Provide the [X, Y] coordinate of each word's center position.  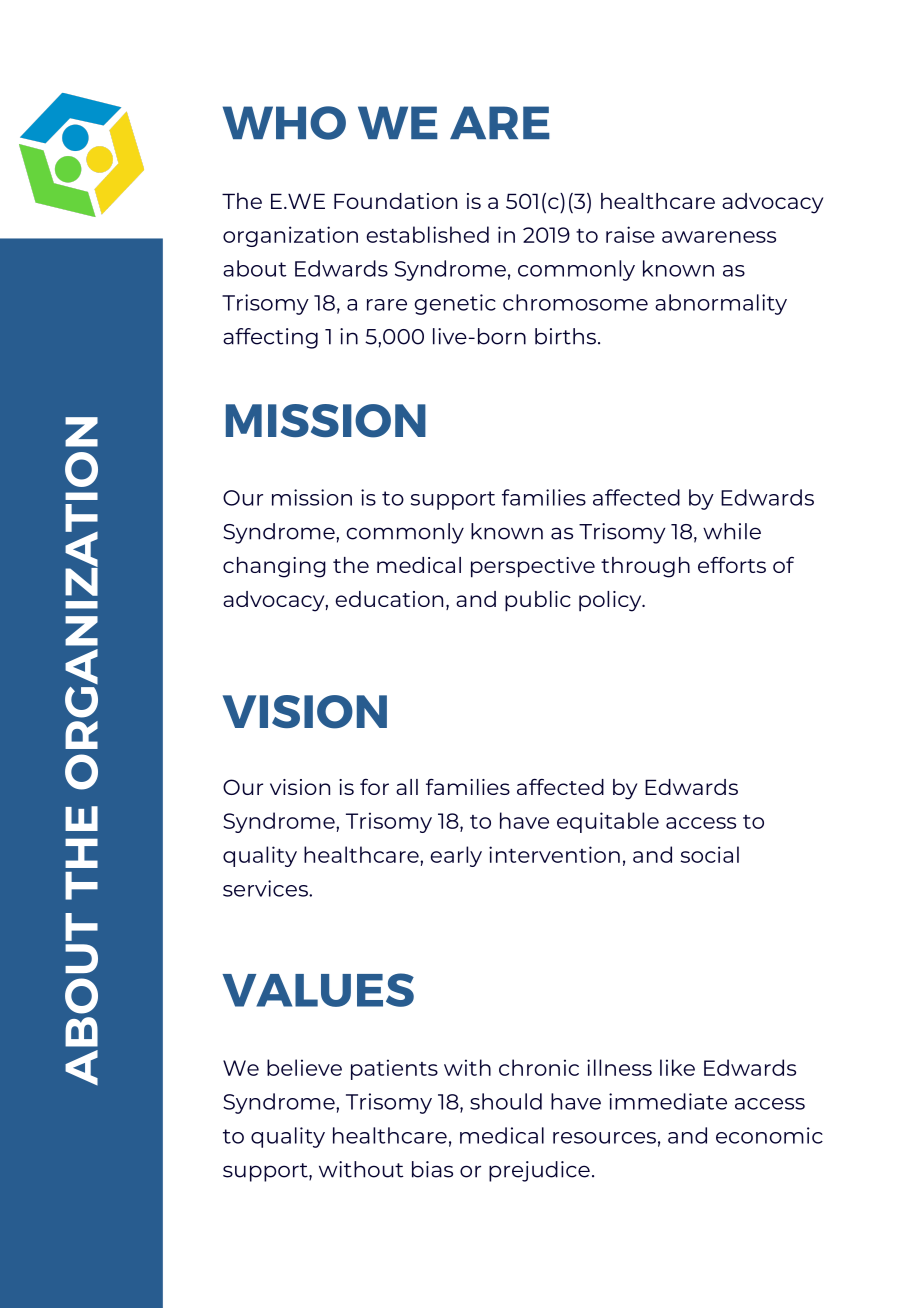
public [538, 601]
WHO [284, 123]
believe [304, 1067]
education [389, 599]
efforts [732, 564]
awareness [719, 237]
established [428, 234]
